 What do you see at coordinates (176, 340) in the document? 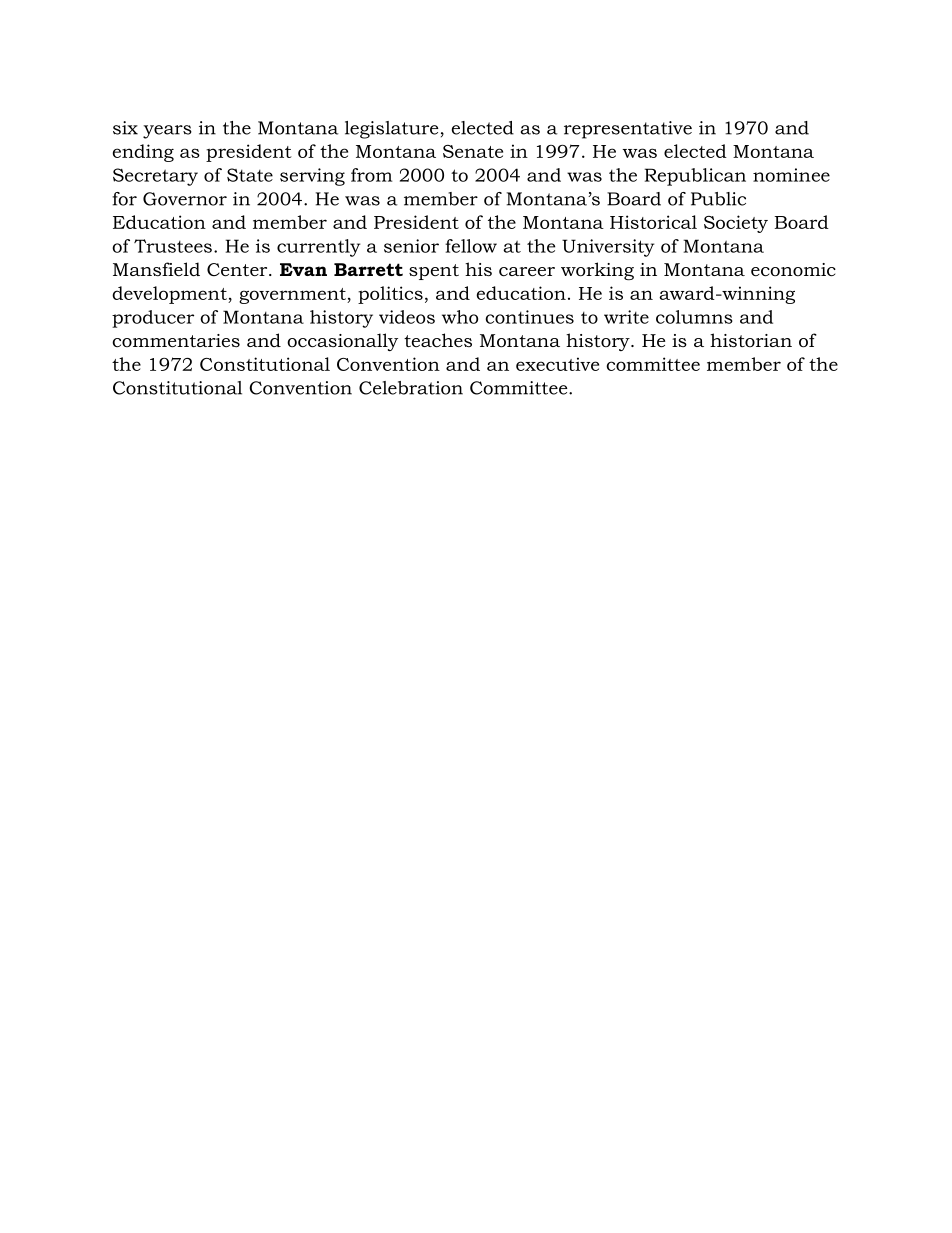
I see `commentaries` at bounding box center [176, 340].
